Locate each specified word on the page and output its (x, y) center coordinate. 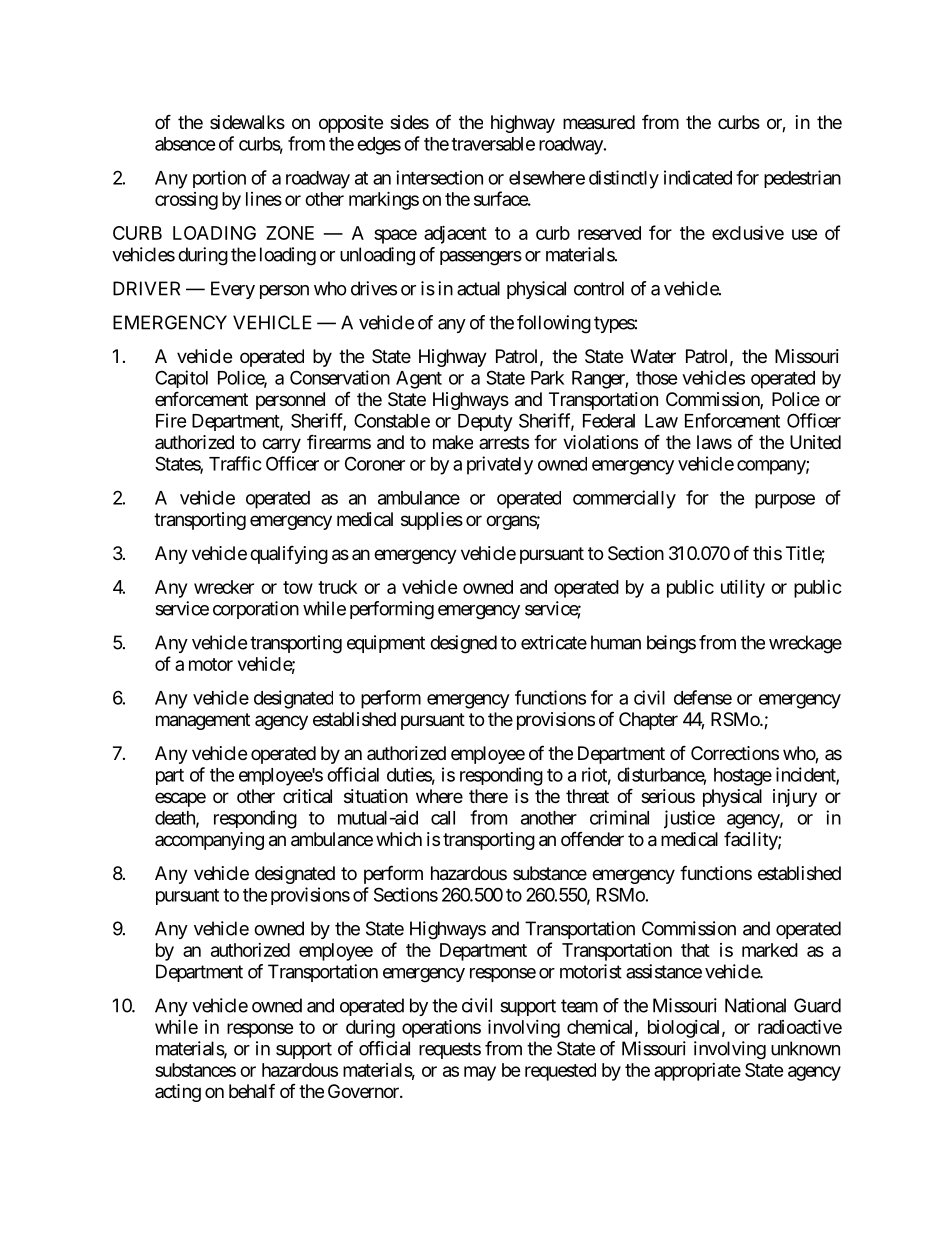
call (443, 818)
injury (795, 798)
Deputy (485, 423)
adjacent (455, 234)
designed (463, 644)
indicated (698, 177)
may (480, 1073)
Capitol (181, 379)
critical (307, 796)
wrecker (224, 587)
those (657, 378)
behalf (252, 1091)
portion (219, 179)
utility (743, 589)
